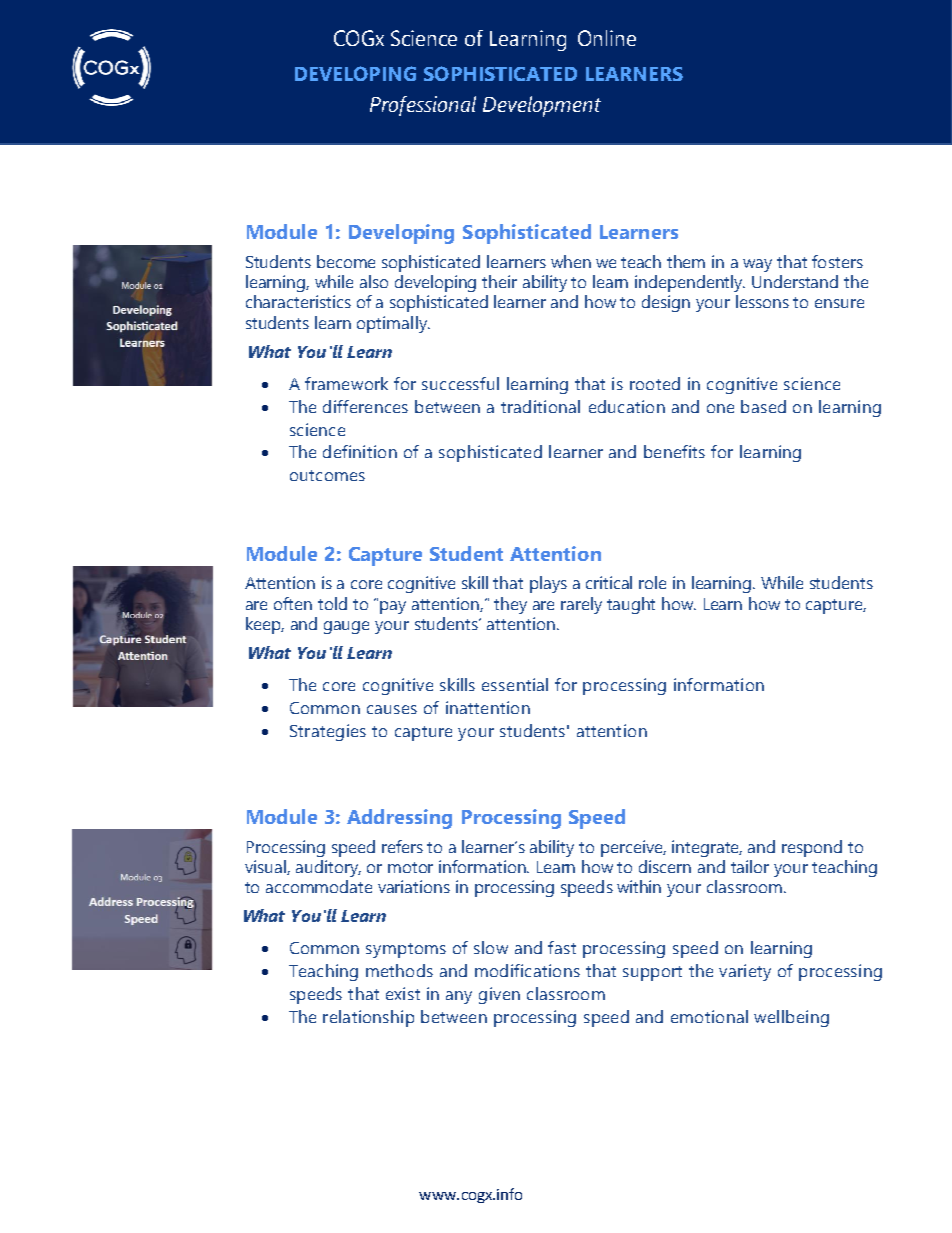 The image size is (952, 1233). What do you see at coordinates (745, 972) in the document?
I see `variety` at bounding box center [745, 972].
